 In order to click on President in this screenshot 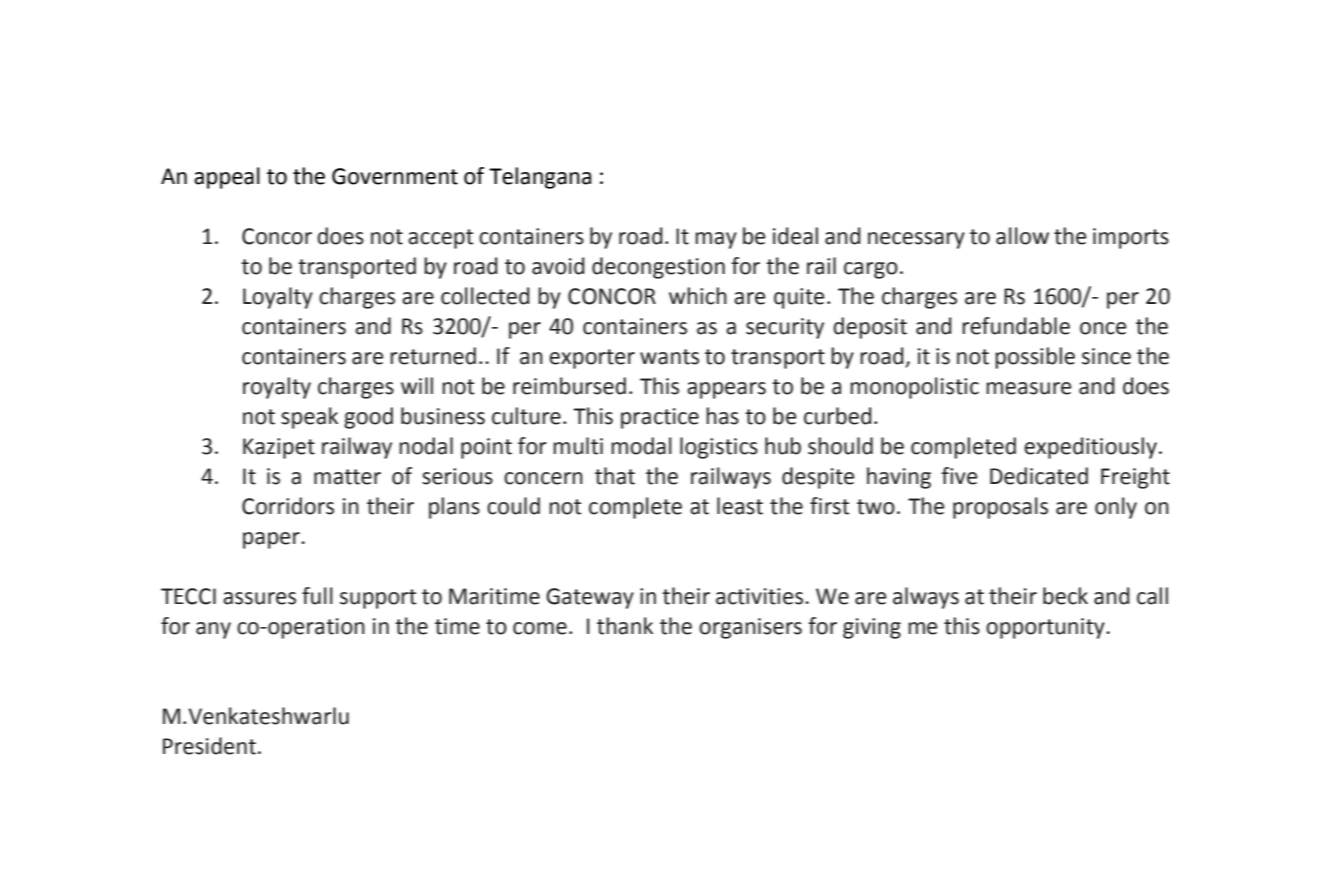, I will do `click(209, 746)`.
